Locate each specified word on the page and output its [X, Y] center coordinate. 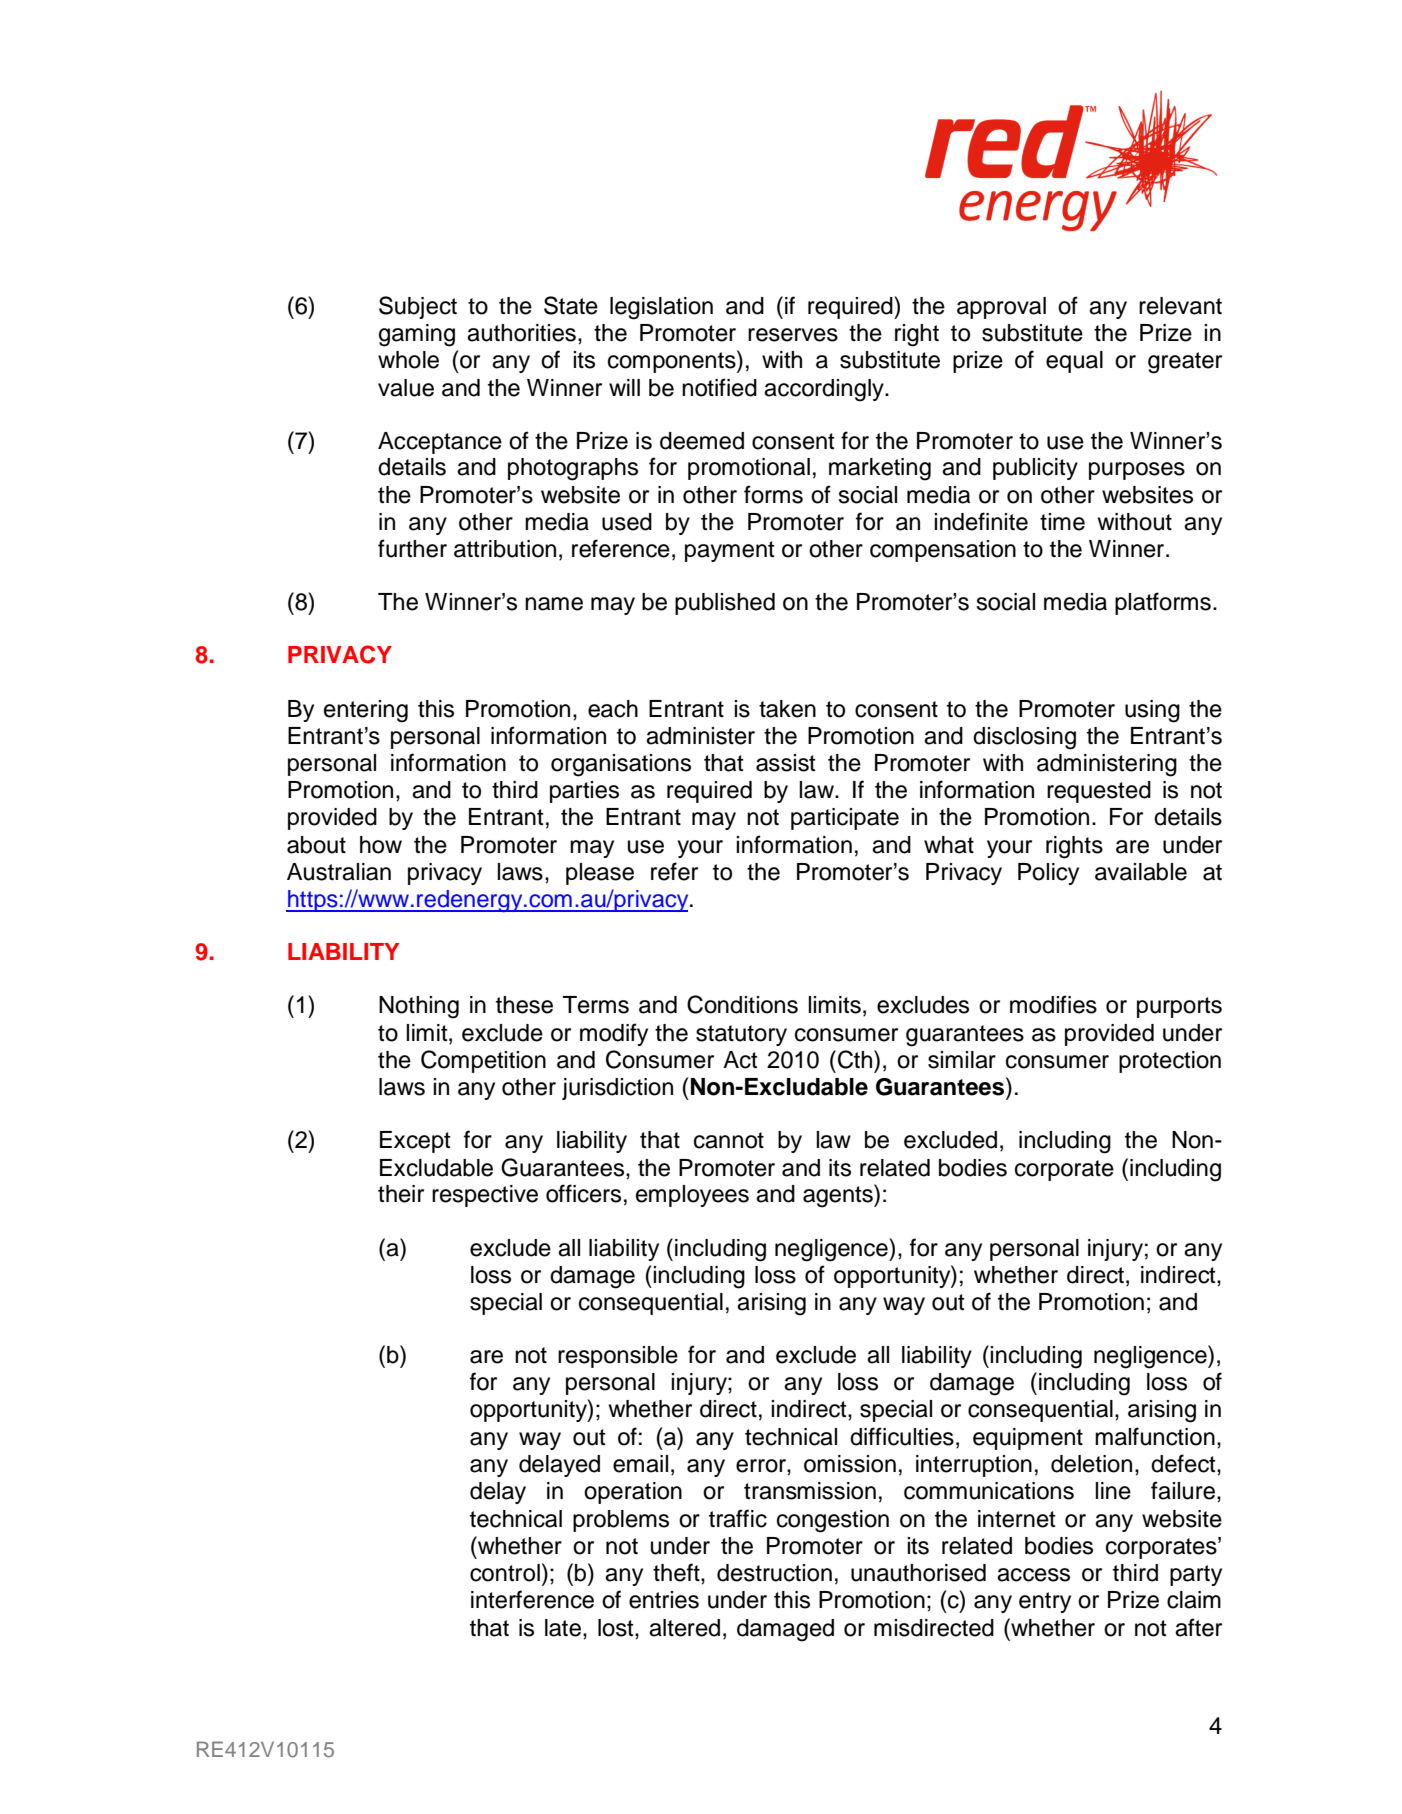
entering [366, 711]
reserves [793, 335]
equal [1074, 362]
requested [1099, 792]
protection [1170, 1062]
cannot [729, 1140]
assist [786, 763]
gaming [417, 335]
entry [1045, 1602]
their [401, 1194]
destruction [774, 1573]
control [505, 1573]
